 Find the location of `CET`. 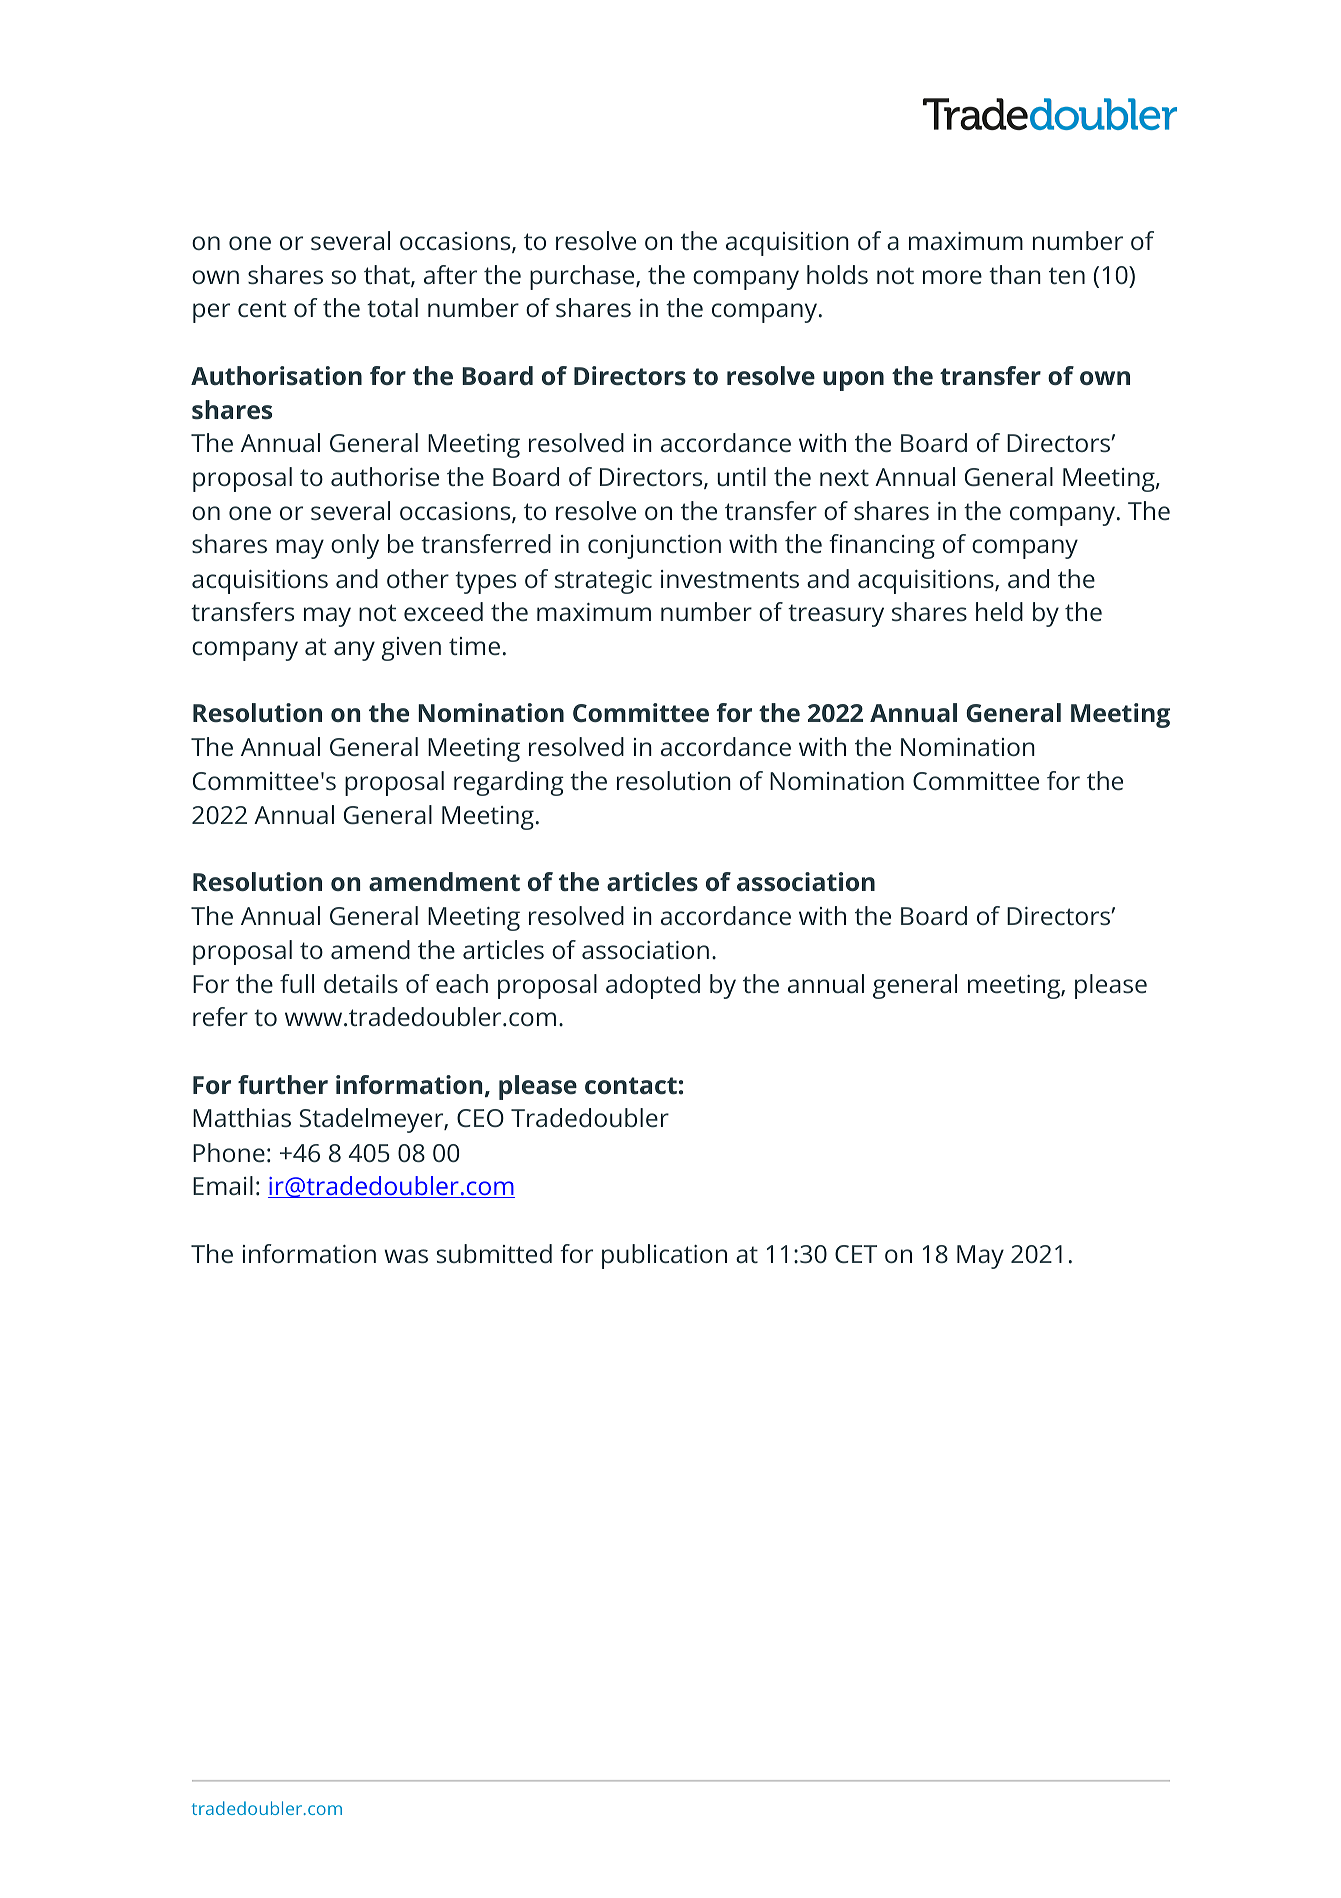

CET is located at coordinates (856, 1254).
